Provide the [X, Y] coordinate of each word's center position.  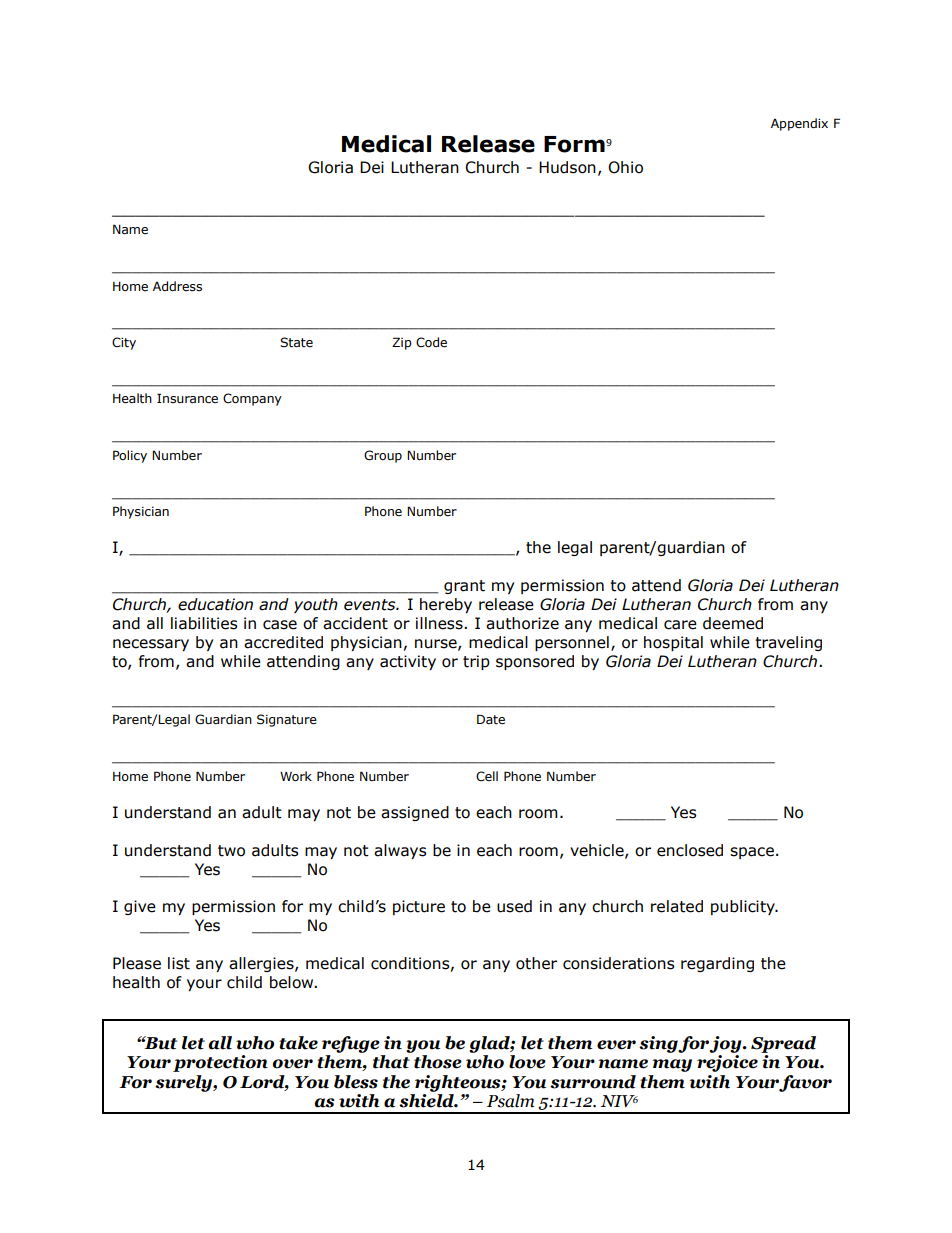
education [215, 604]
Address [177, 286]
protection [220, 1063]
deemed [733, 623]
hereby [446, 605]
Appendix [799, 124]
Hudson [567, 167]
